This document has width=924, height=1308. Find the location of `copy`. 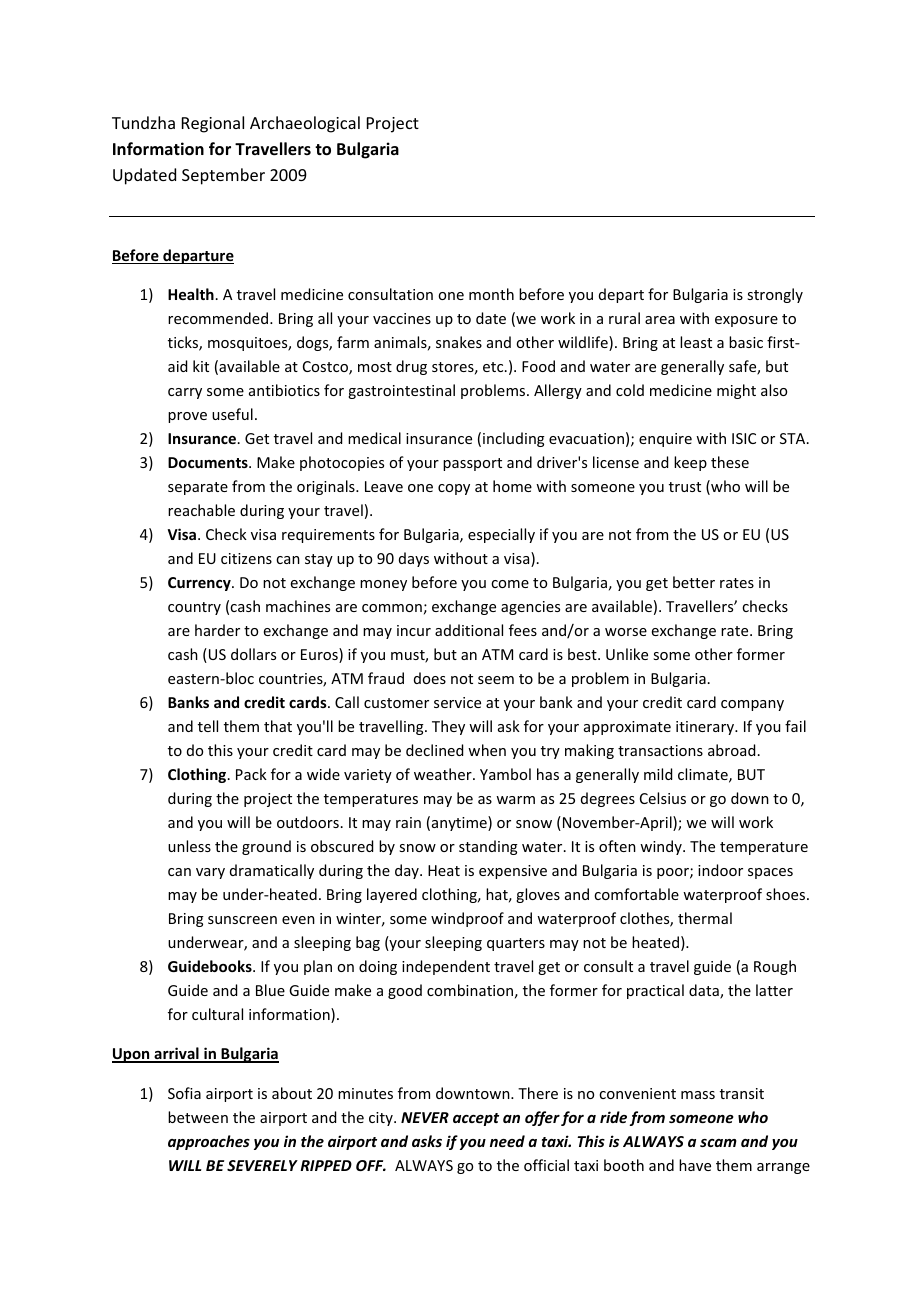

copy is located at coordinates (454, 489).
